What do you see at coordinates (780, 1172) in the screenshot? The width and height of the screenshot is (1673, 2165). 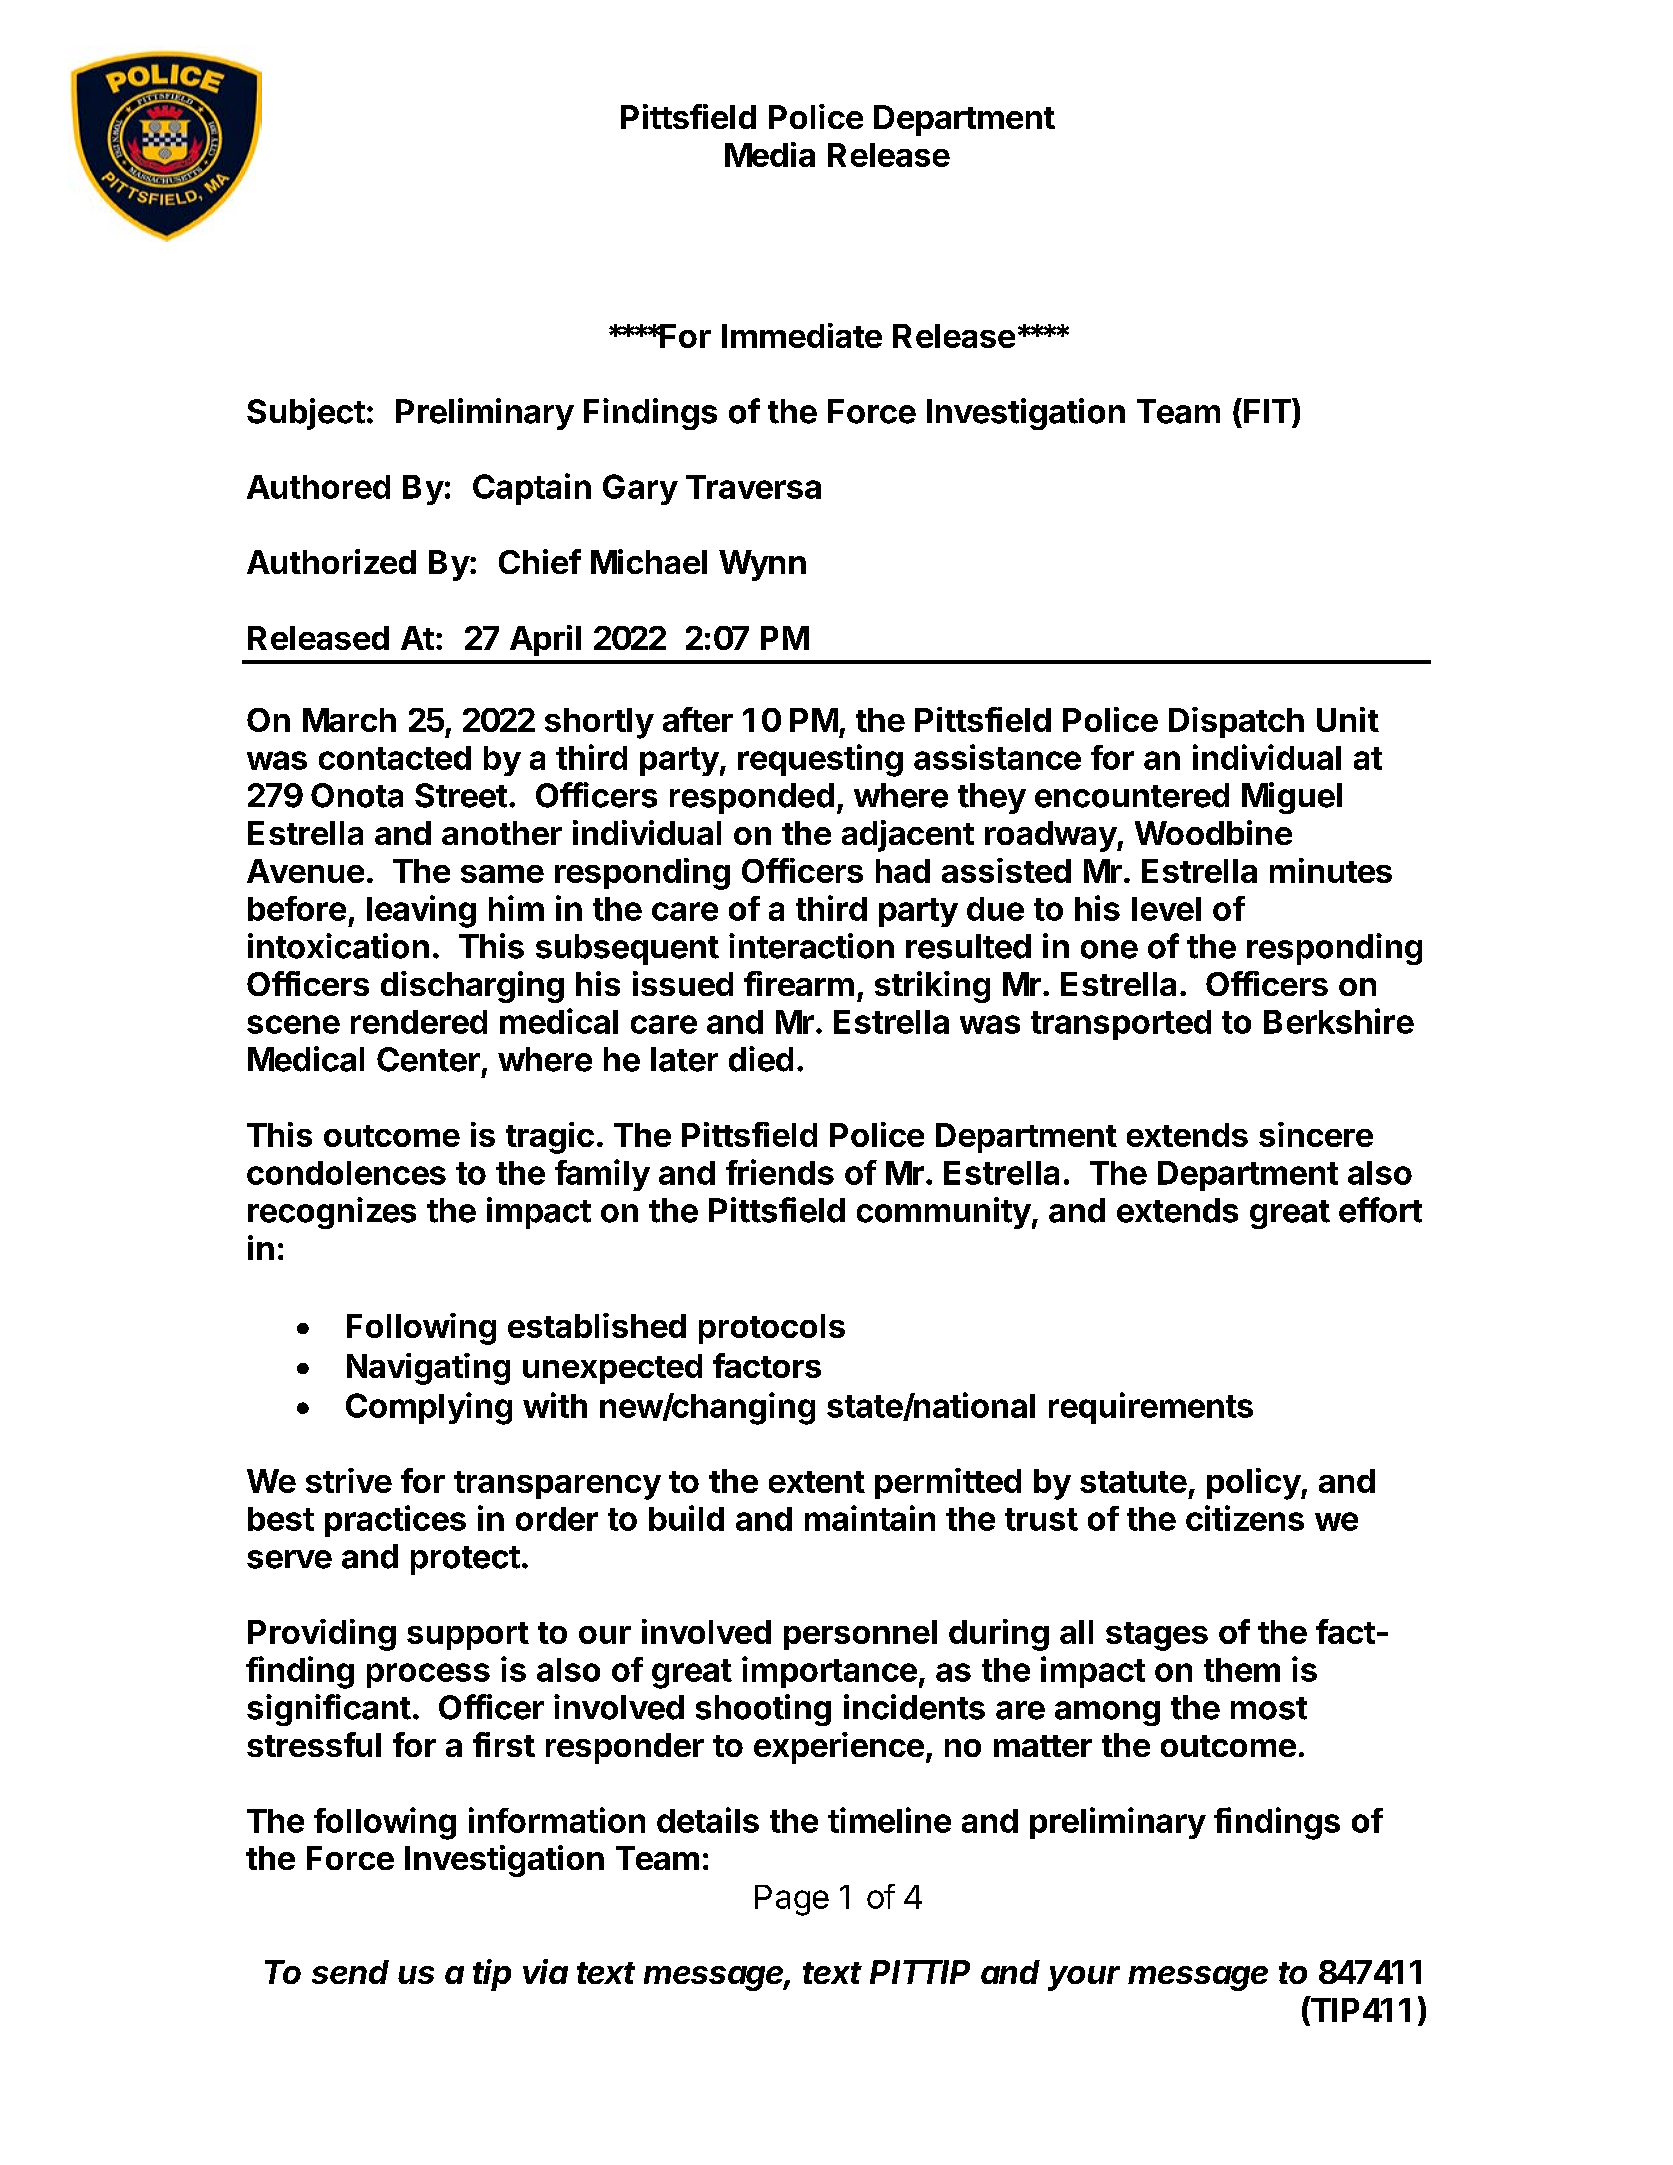 I see `friends` at bounding box center [780, 1172].
